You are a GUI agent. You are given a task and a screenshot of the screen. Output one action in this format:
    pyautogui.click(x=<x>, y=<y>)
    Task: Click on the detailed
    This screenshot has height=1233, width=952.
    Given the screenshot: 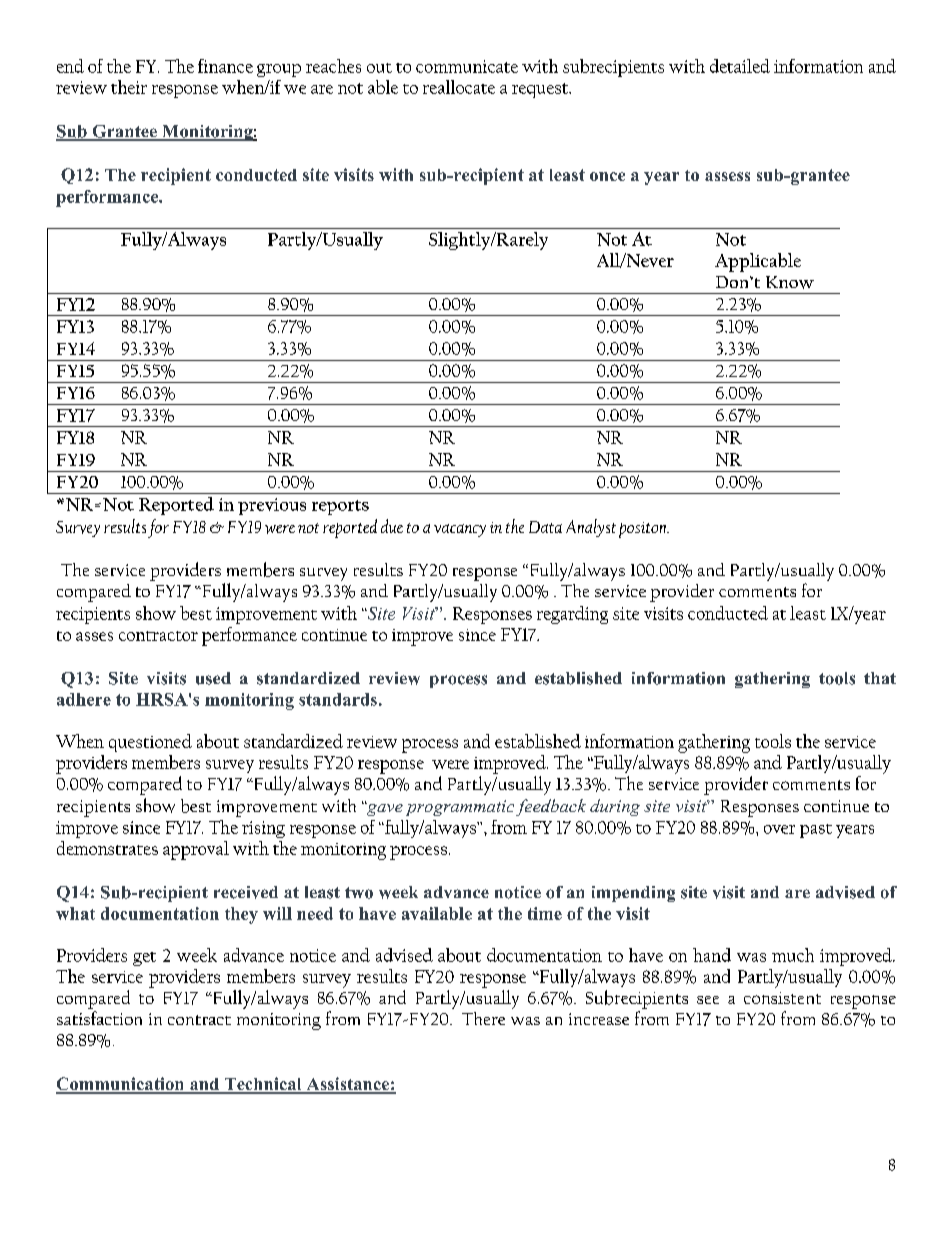 What is the action you would take?
    pyautogui.click(x=740, y=66)
